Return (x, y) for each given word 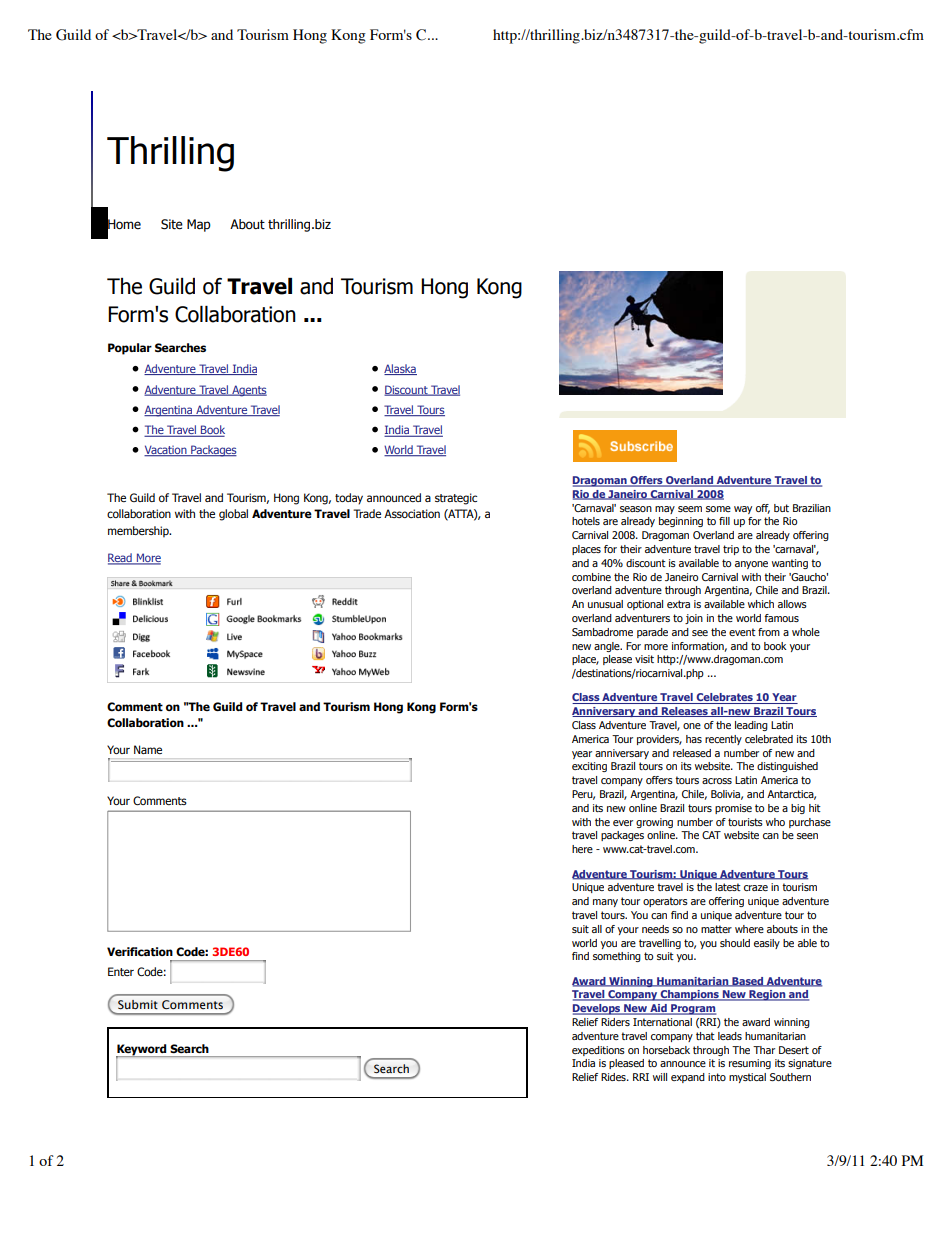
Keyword (142, 1051)
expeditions (598, 1051)
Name (148, 749)
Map (199, 225)
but (781, 508)
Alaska (400, 369)
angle (608, 647)
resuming (750, 1064)
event (742, 632)
